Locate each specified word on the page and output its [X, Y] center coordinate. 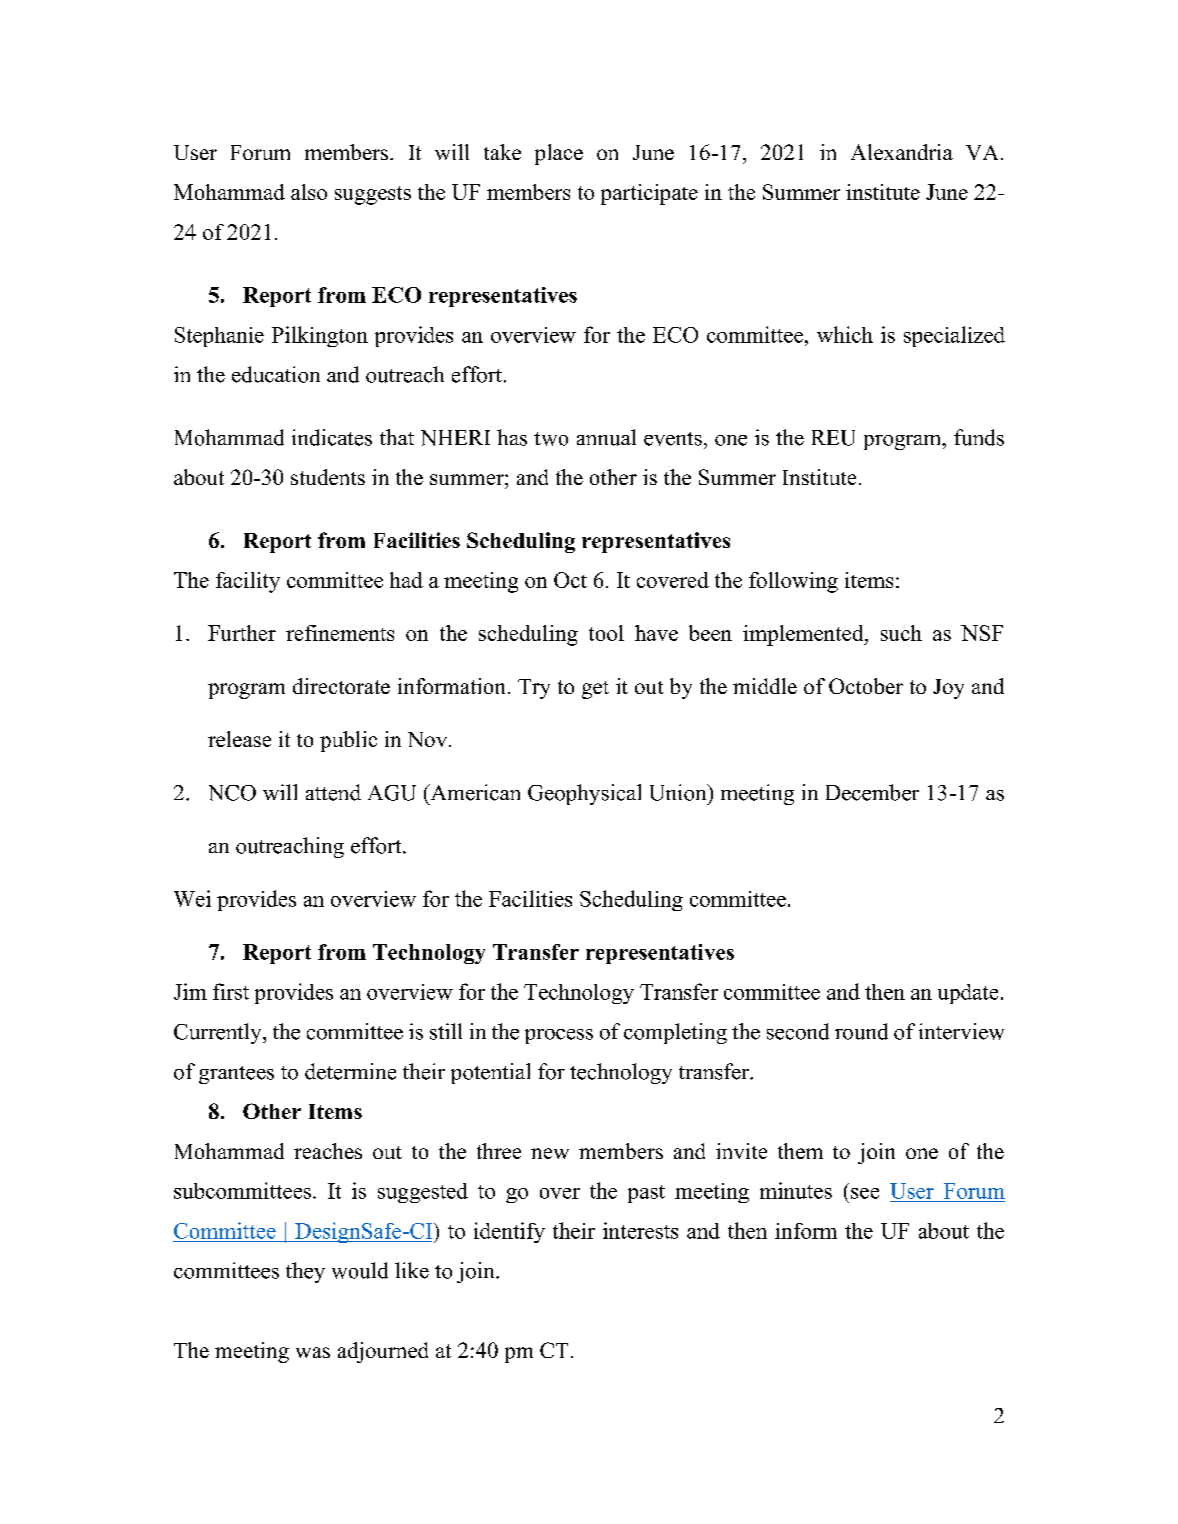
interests [640, 1230]
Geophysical [584, 794]
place [559, 154]
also [309, 192]
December [872, 792]
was [313, 1352]
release [239, 739]
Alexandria [902, 152]
